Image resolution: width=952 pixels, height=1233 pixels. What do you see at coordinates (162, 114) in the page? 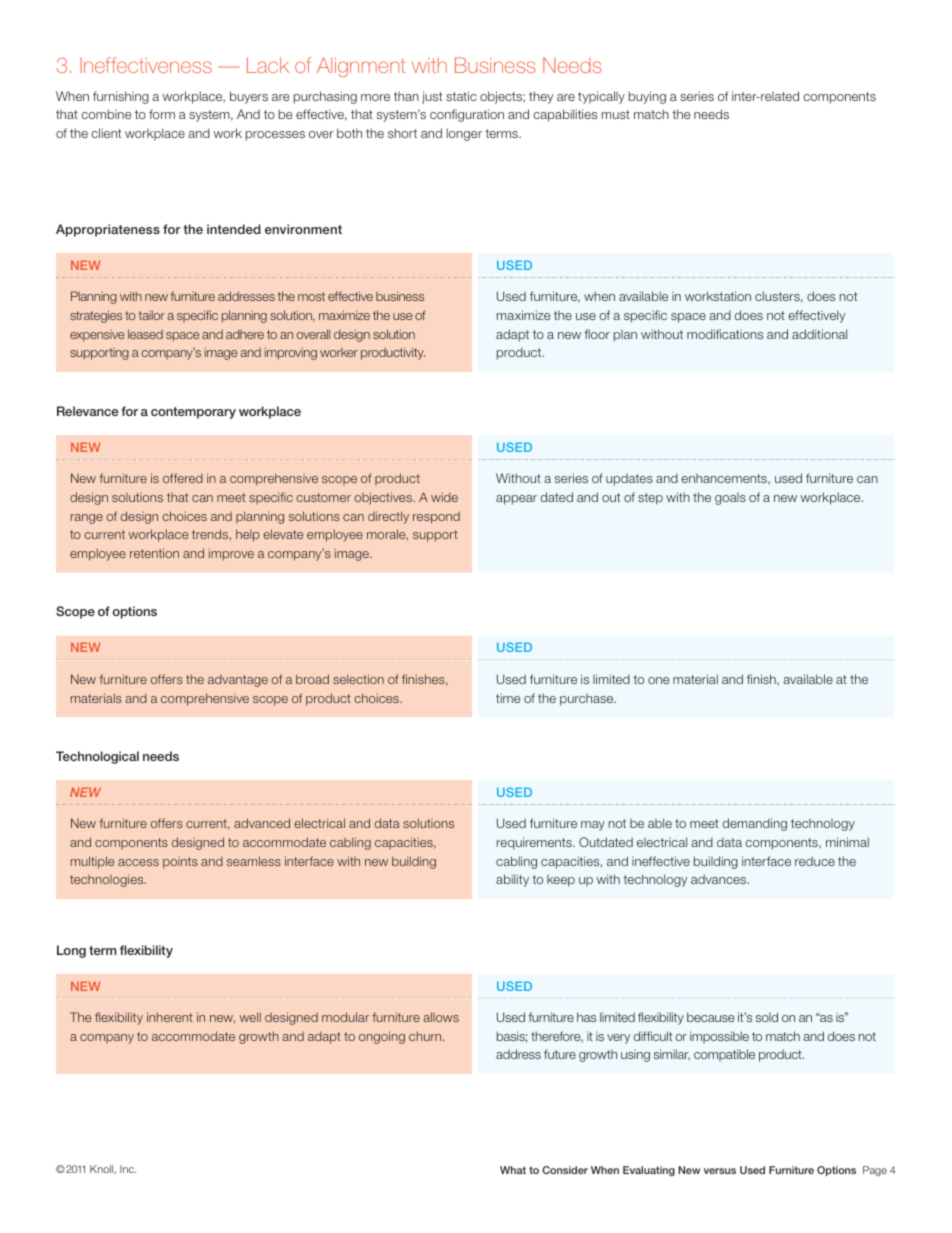
I see `form` at bounding box center [162, 114].
